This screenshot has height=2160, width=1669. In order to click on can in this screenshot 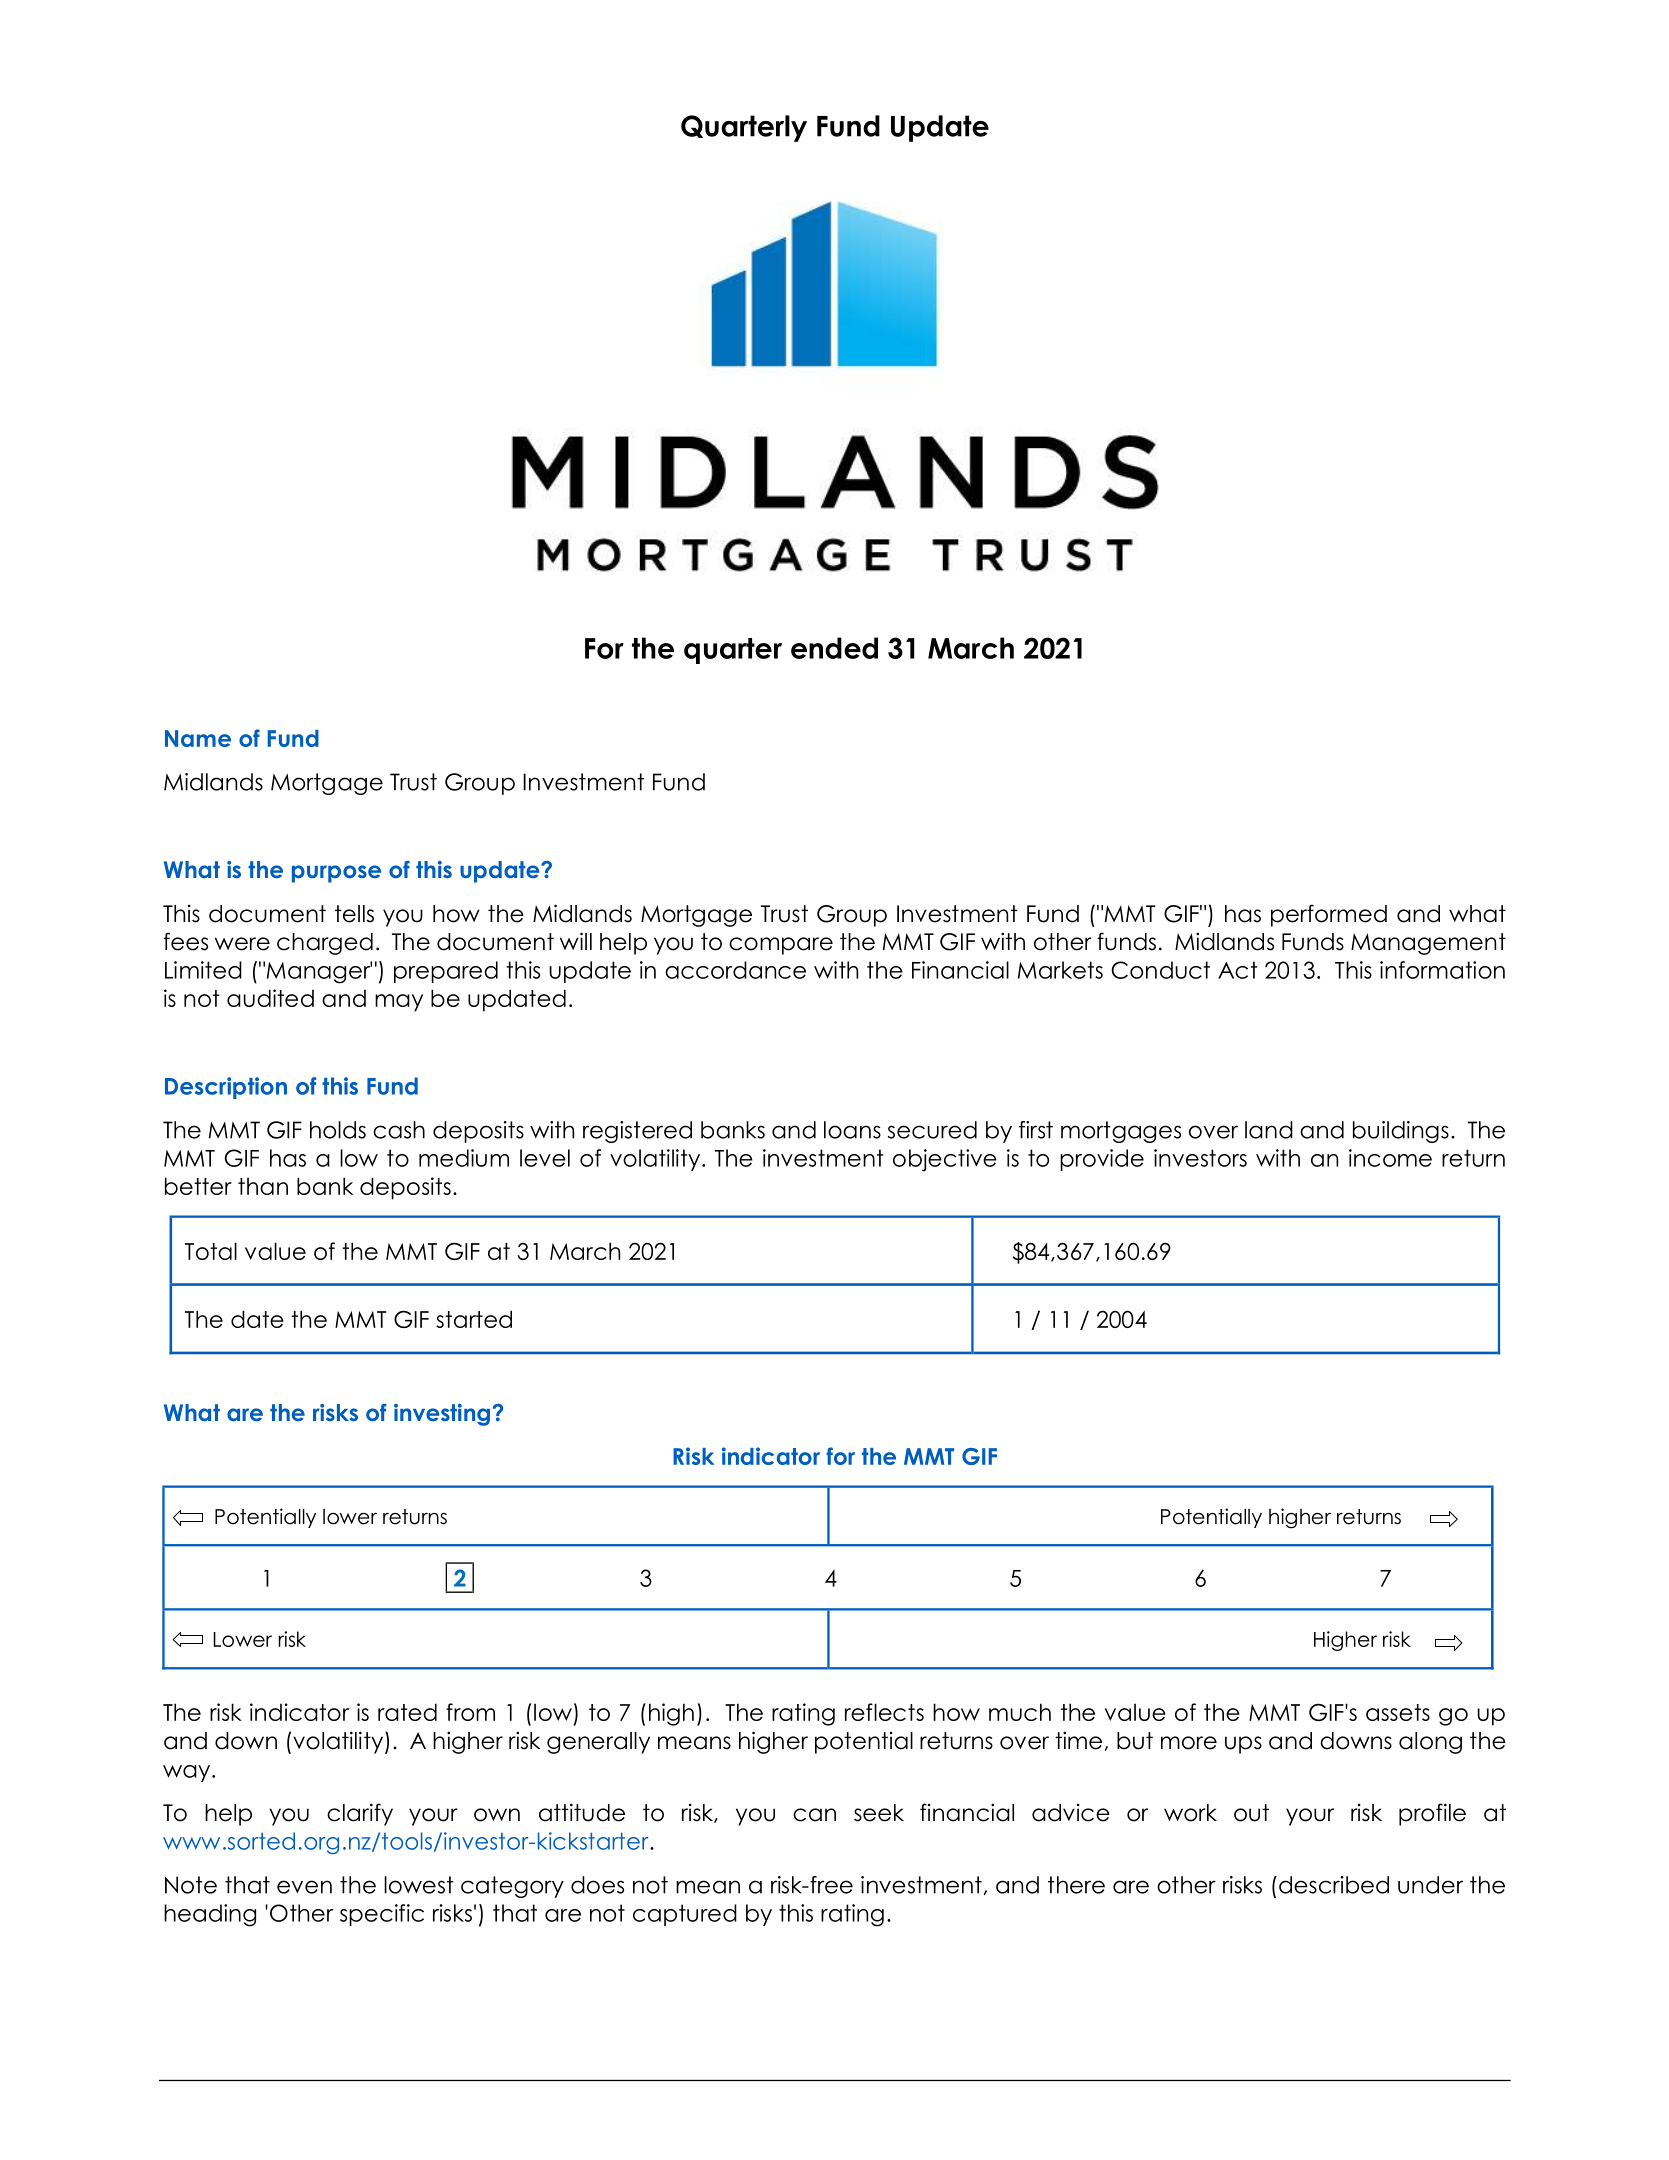, I will do `click(814, 1815)`.
